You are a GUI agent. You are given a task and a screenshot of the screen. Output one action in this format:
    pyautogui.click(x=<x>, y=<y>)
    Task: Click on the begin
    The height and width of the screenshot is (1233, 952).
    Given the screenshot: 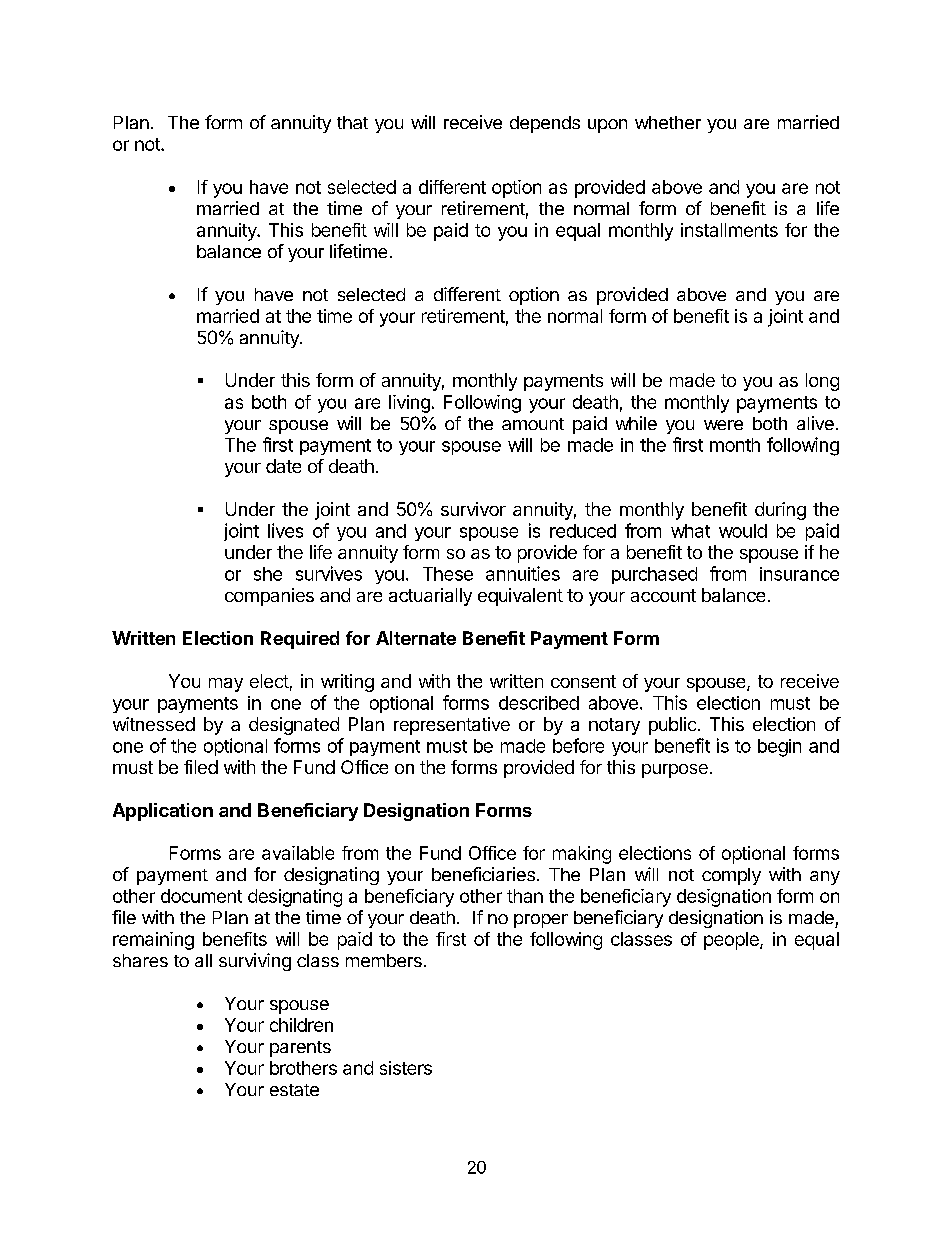 What is the action you would take?
    pyautogui.click(x=779, y=748)
